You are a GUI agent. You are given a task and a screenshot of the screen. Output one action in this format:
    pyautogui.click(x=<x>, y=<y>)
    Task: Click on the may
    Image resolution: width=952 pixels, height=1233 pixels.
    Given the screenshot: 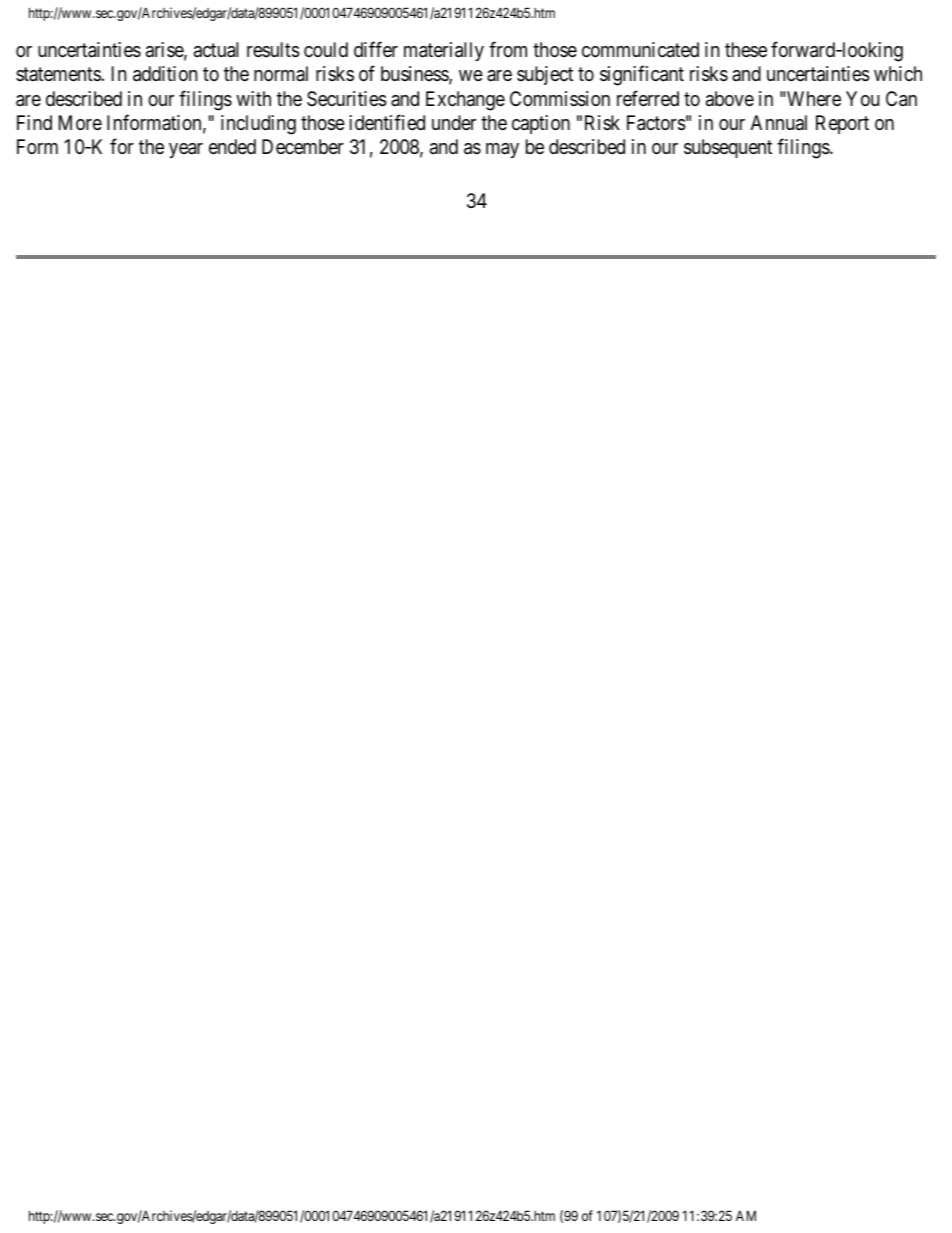 What is the action you would take?
    pyautogui.click(x=502, y=150)
